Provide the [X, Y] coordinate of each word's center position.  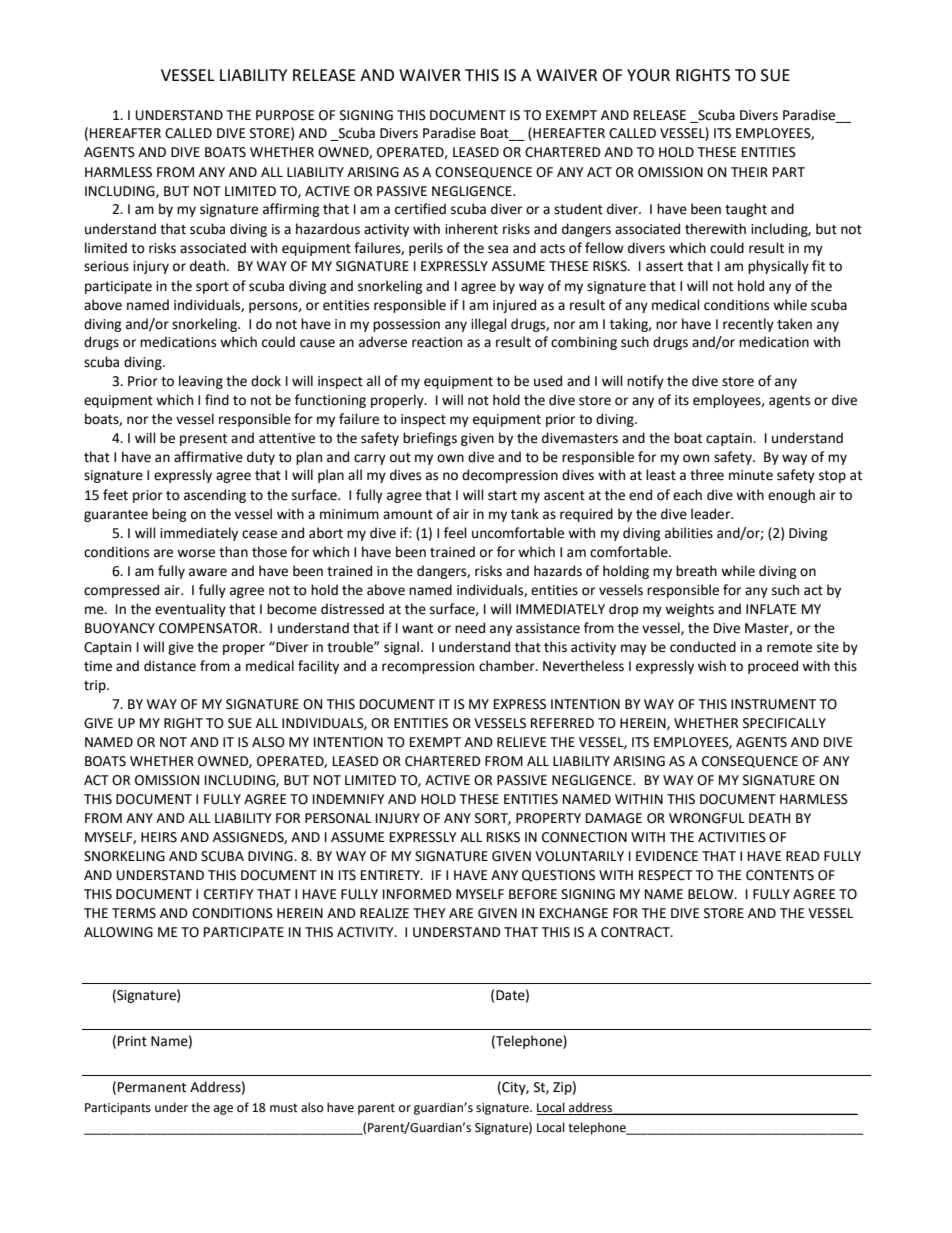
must [284, 1108]
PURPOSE [285, 115]
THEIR [749, 172]
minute [751, 475]
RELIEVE [521, 742]
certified [420, 209]
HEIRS [159, 837]
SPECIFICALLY [784, 723]
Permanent [152, 1087]
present [203, 440]
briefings [430, 439]
